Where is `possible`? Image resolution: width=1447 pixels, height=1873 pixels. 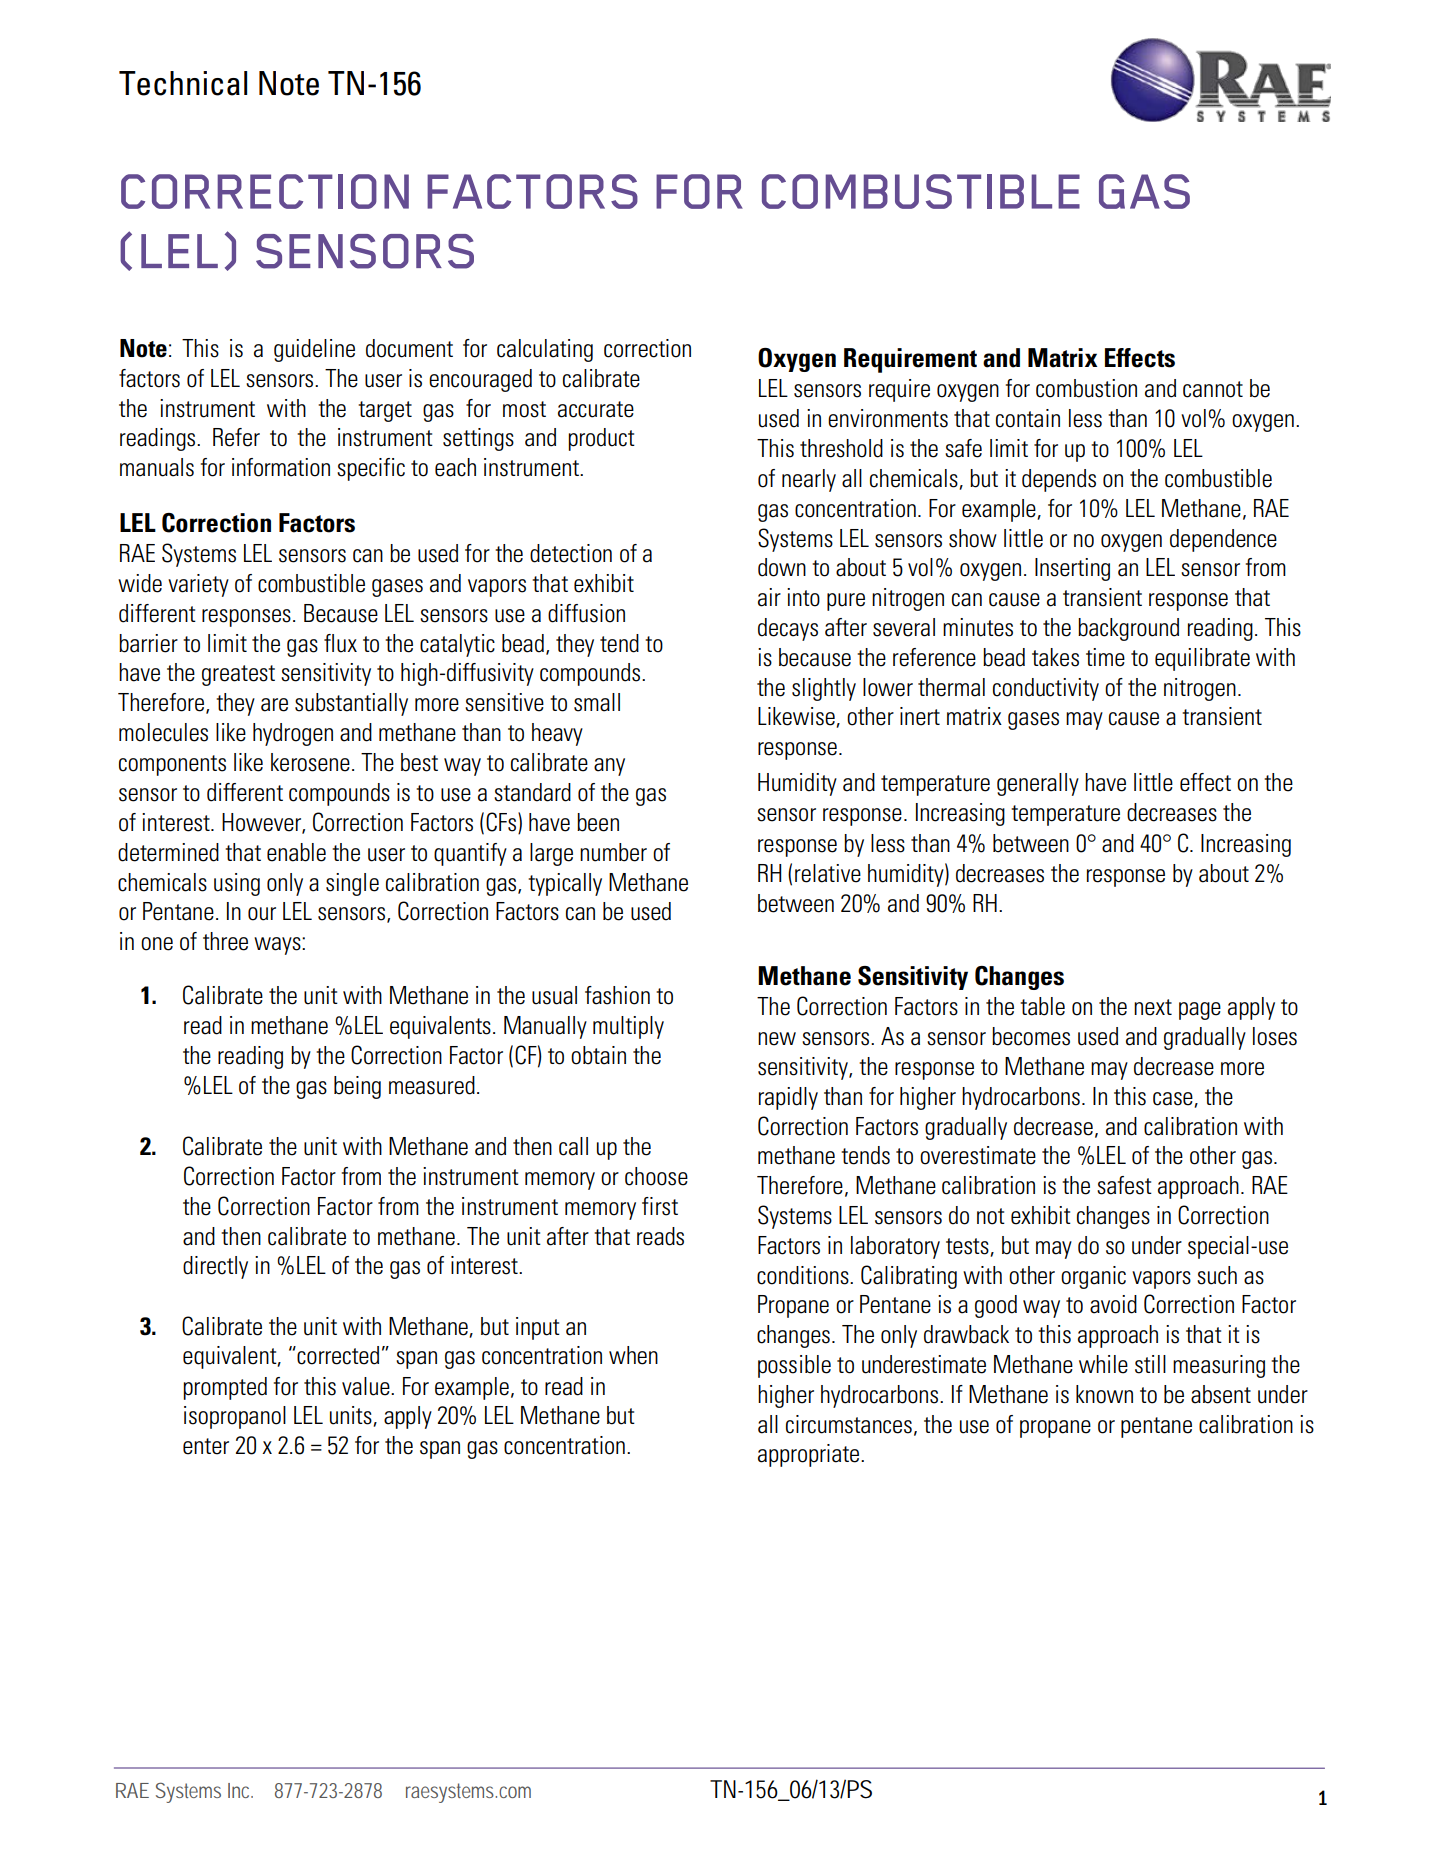
possible is located at coordinates (794, 1366).
